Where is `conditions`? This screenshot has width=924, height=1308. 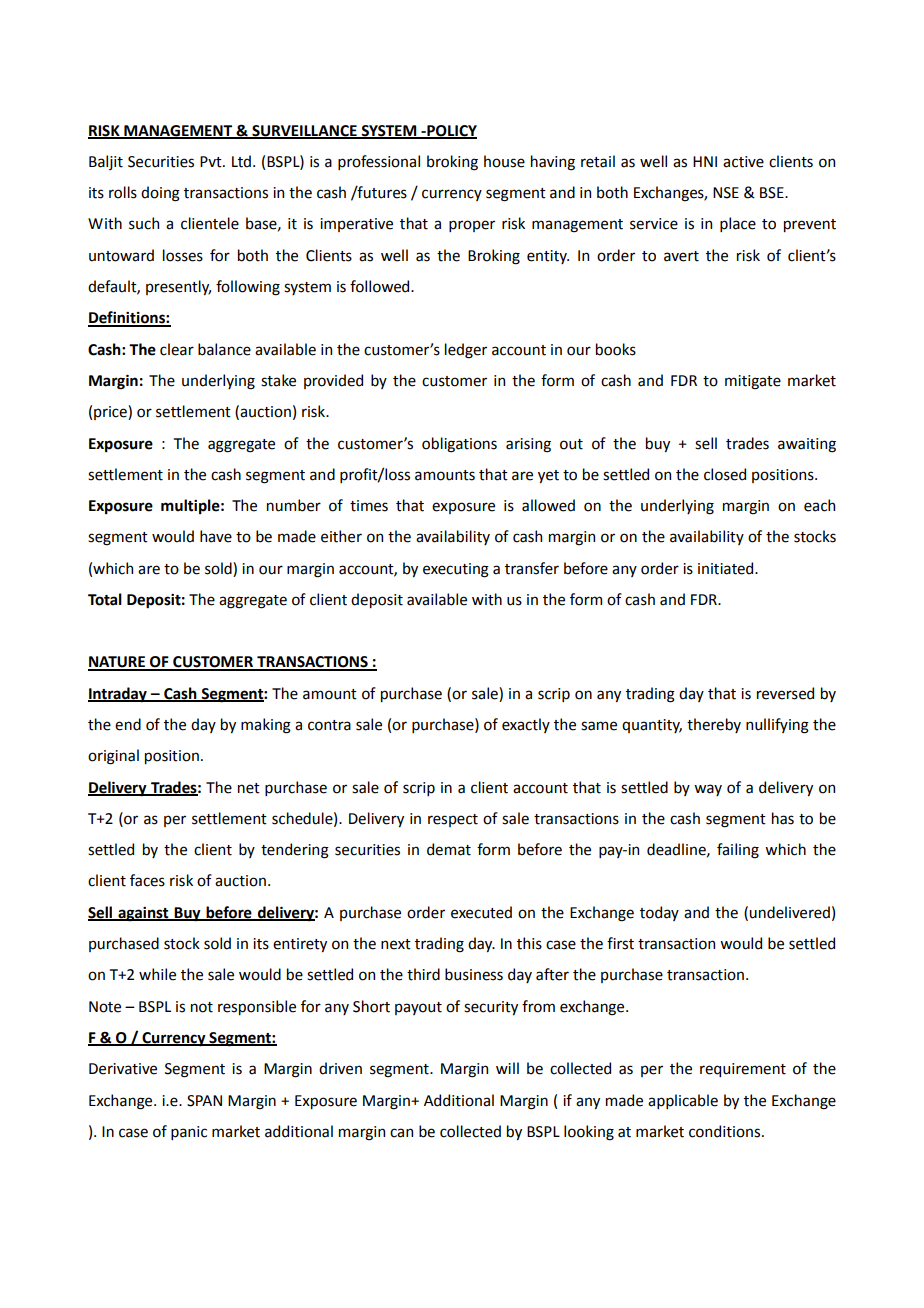 conditions is located at coordinates (726, 1131).
